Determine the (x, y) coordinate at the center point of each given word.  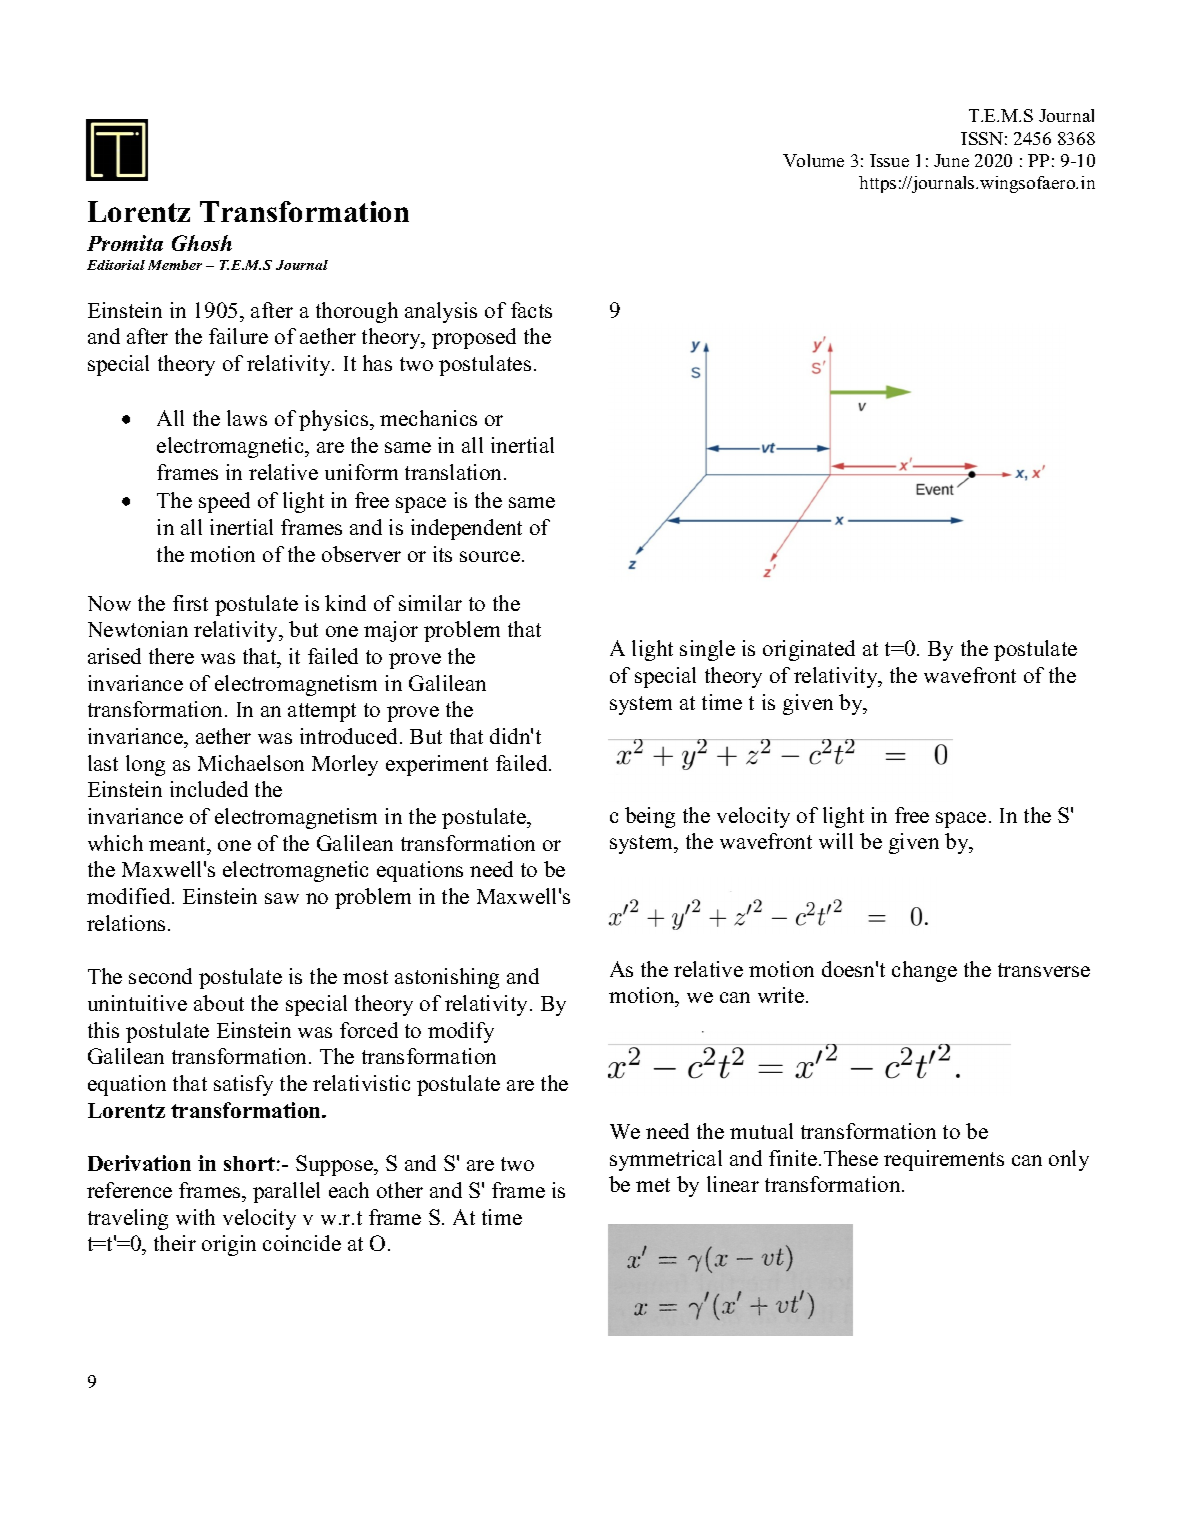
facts (531, 310)
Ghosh (202, 243)
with (195, 1217)
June (951, 160)
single (707, 650)
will (836, 841)
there (171, 656)
